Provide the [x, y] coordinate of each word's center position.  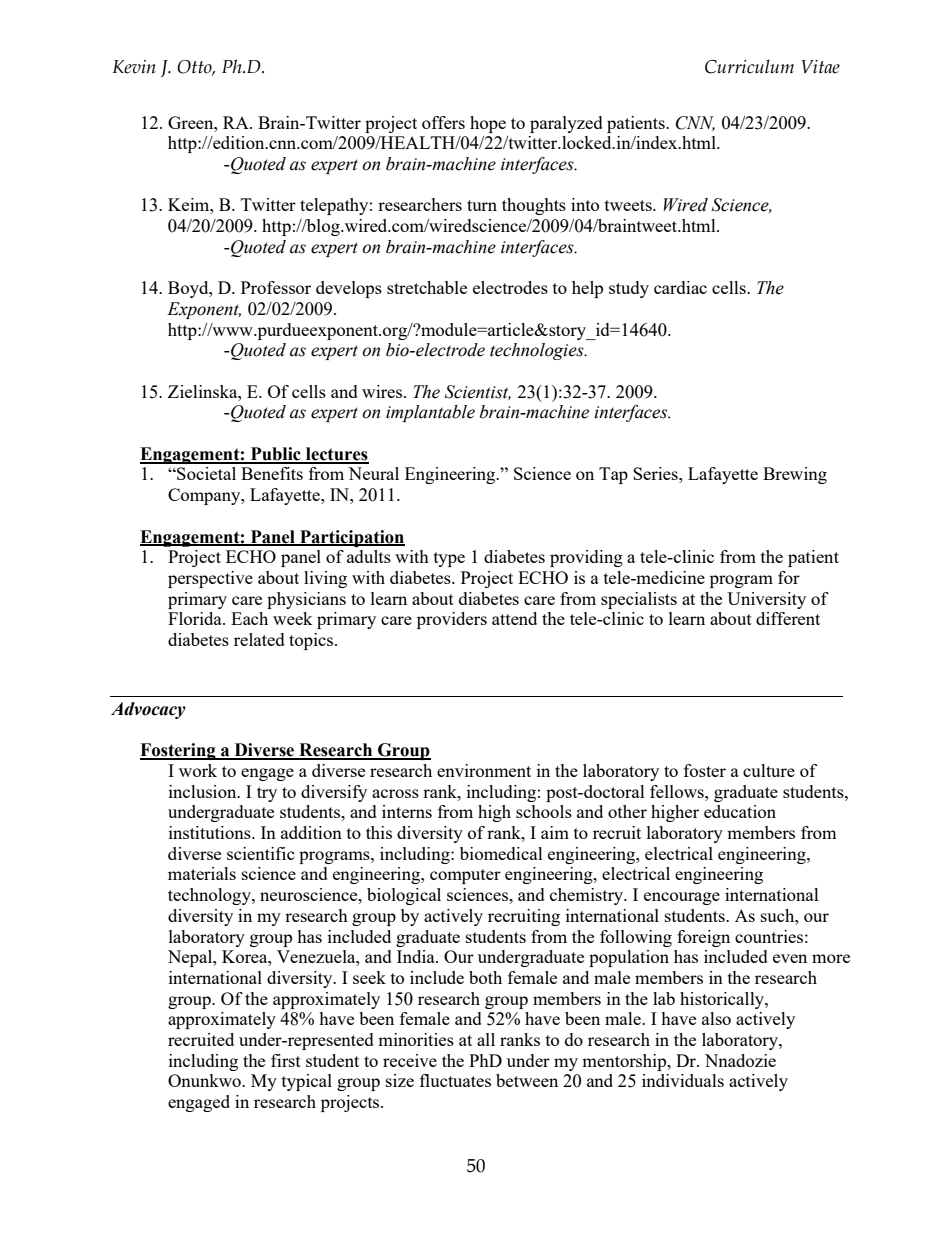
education [740, 811]
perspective [210, 579]
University [766, 600]
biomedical [501, 853]
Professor [276, 287]
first [286, 1060]
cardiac [680, 287]
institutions [211, 832]
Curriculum [749, 66]
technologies [538, 351]
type [449, 559]
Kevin [134, 67]
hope [488, 124]
